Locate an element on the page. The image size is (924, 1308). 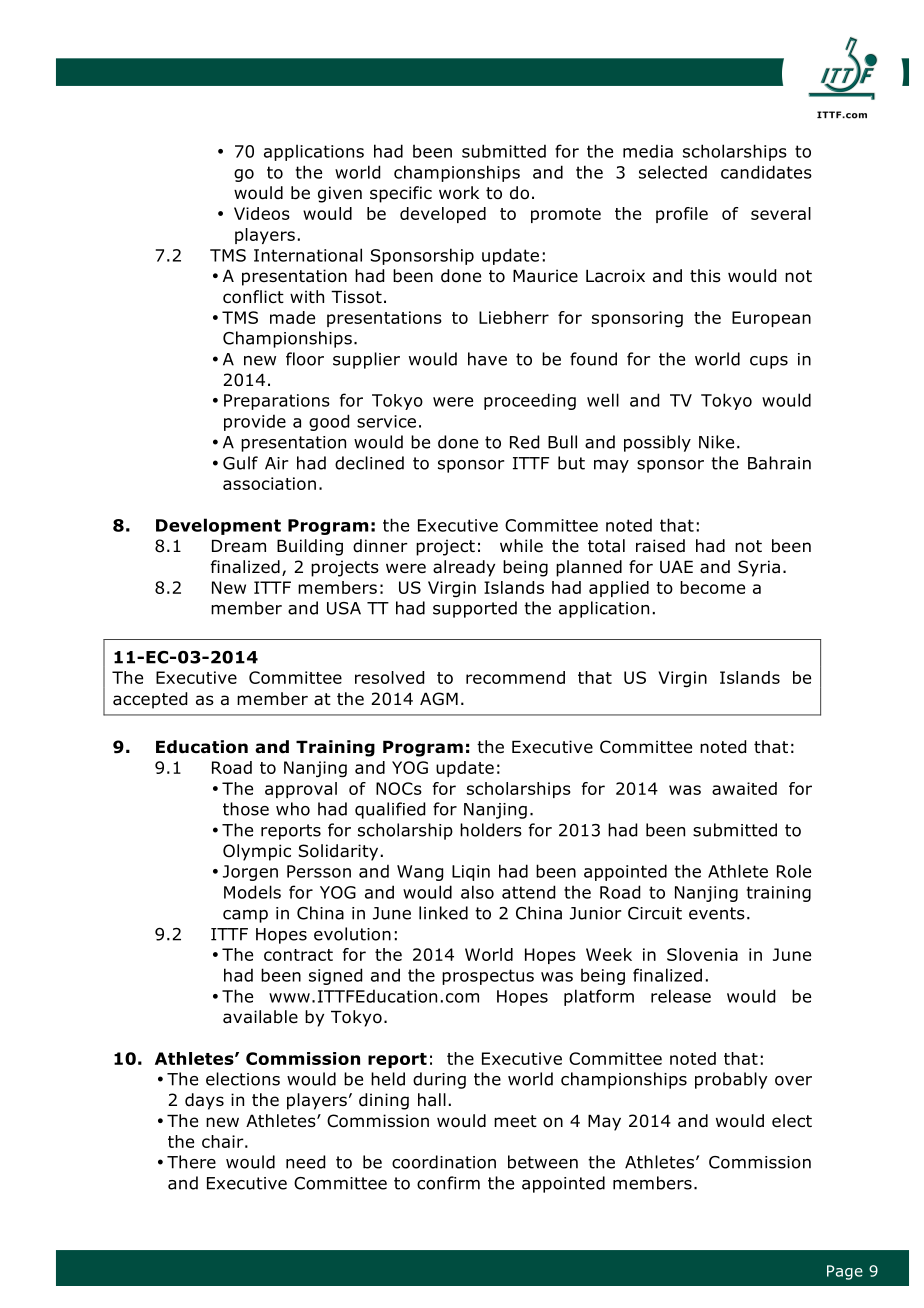
recommend is located at coordinates (515, 677).
